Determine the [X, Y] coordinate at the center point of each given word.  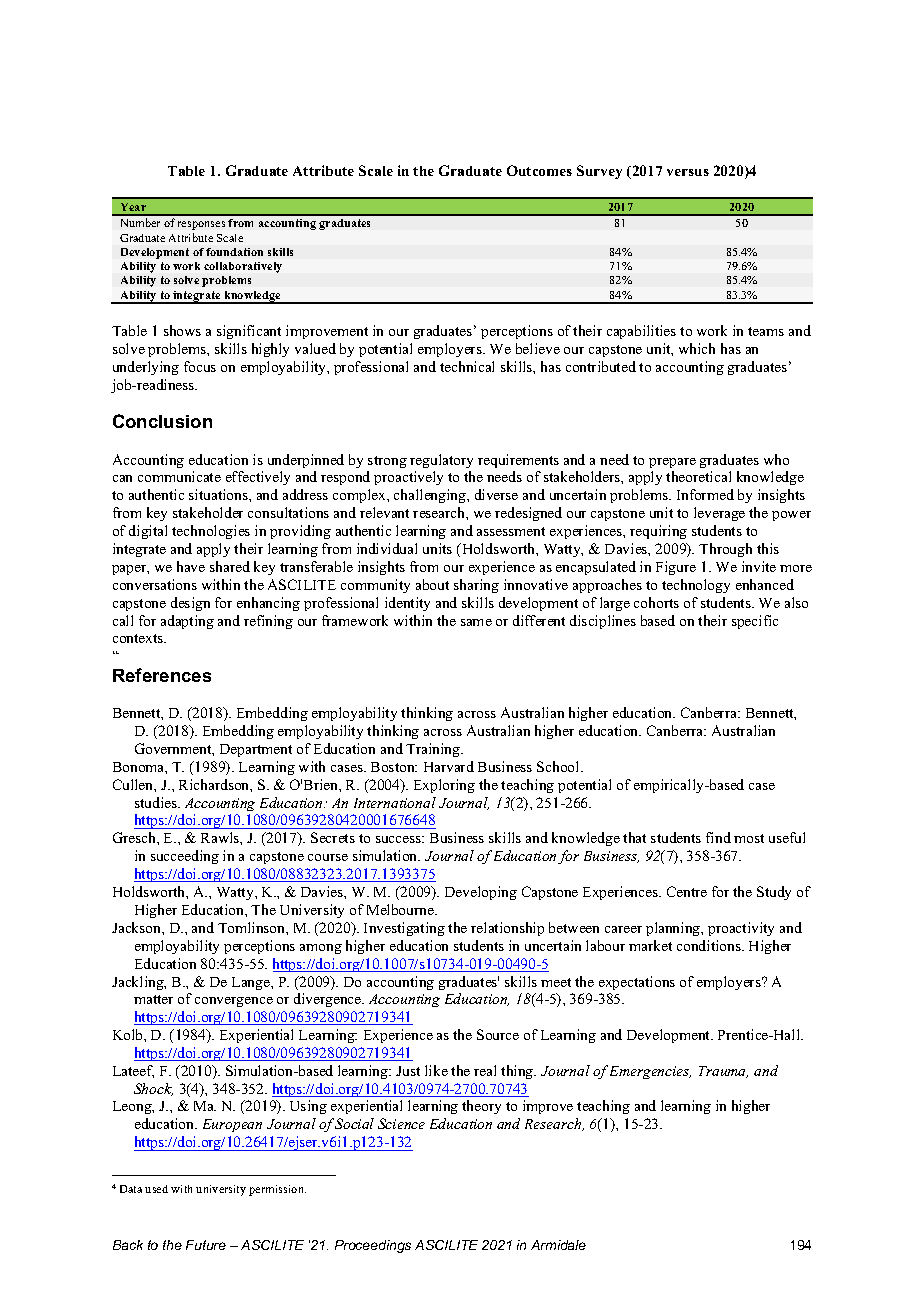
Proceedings [373, 1246]
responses [201, 225]
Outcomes [539, 170]
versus [688, 172]
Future [206, 1245]
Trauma [723, 1072]
